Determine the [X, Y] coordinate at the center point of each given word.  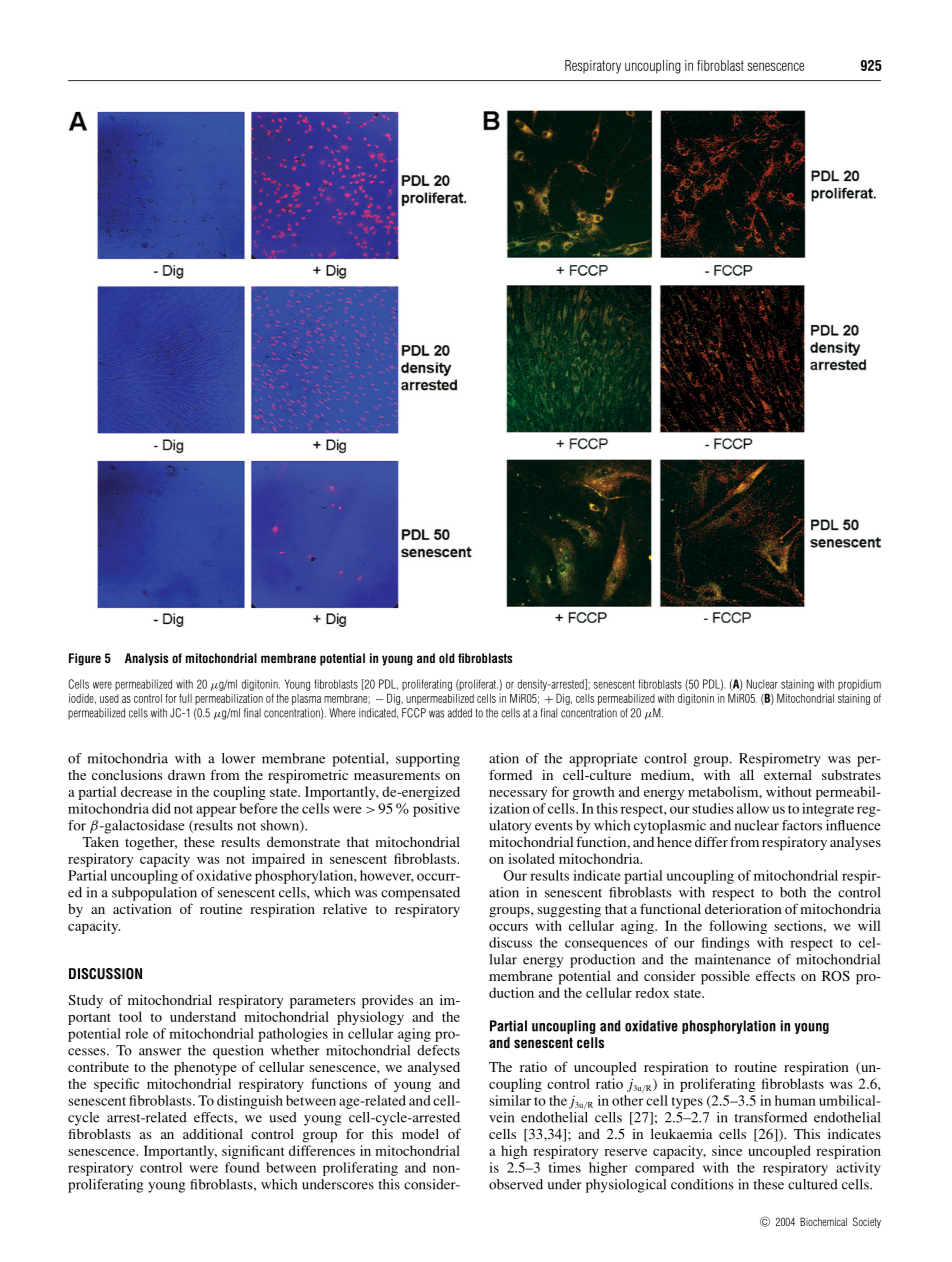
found [242, 1167]
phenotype [205, 1069]
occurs [508, 927]
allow [753, 808]
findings [726, 944]
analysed [434, 1068]
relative [345, 908]
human [795, 1100]
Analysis [146, 659]
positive [436, 810]
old [447, 658]
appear [216, 811]
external [788, 775]
